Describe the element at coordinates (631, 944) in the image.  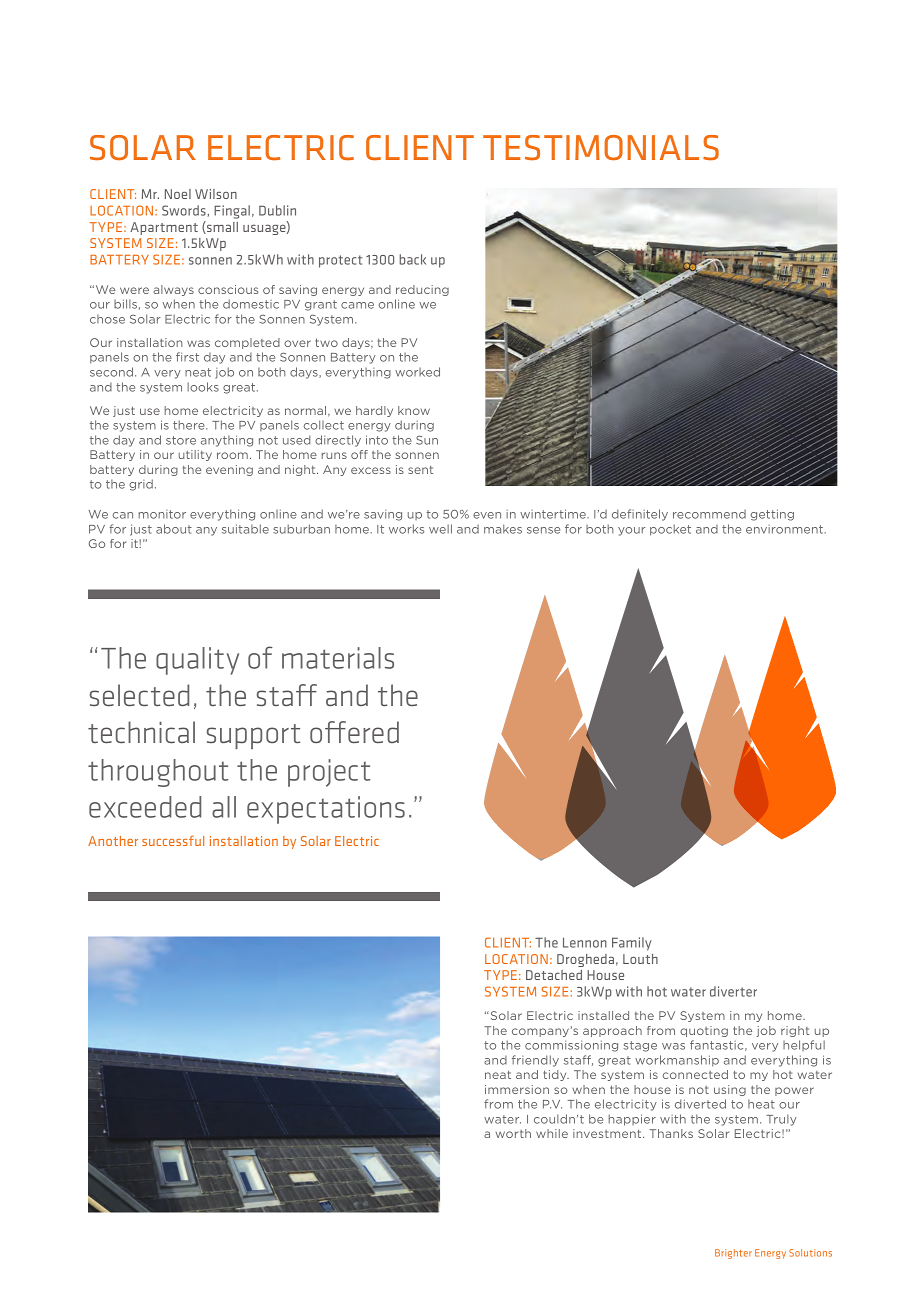
I see `Family` at that location.
